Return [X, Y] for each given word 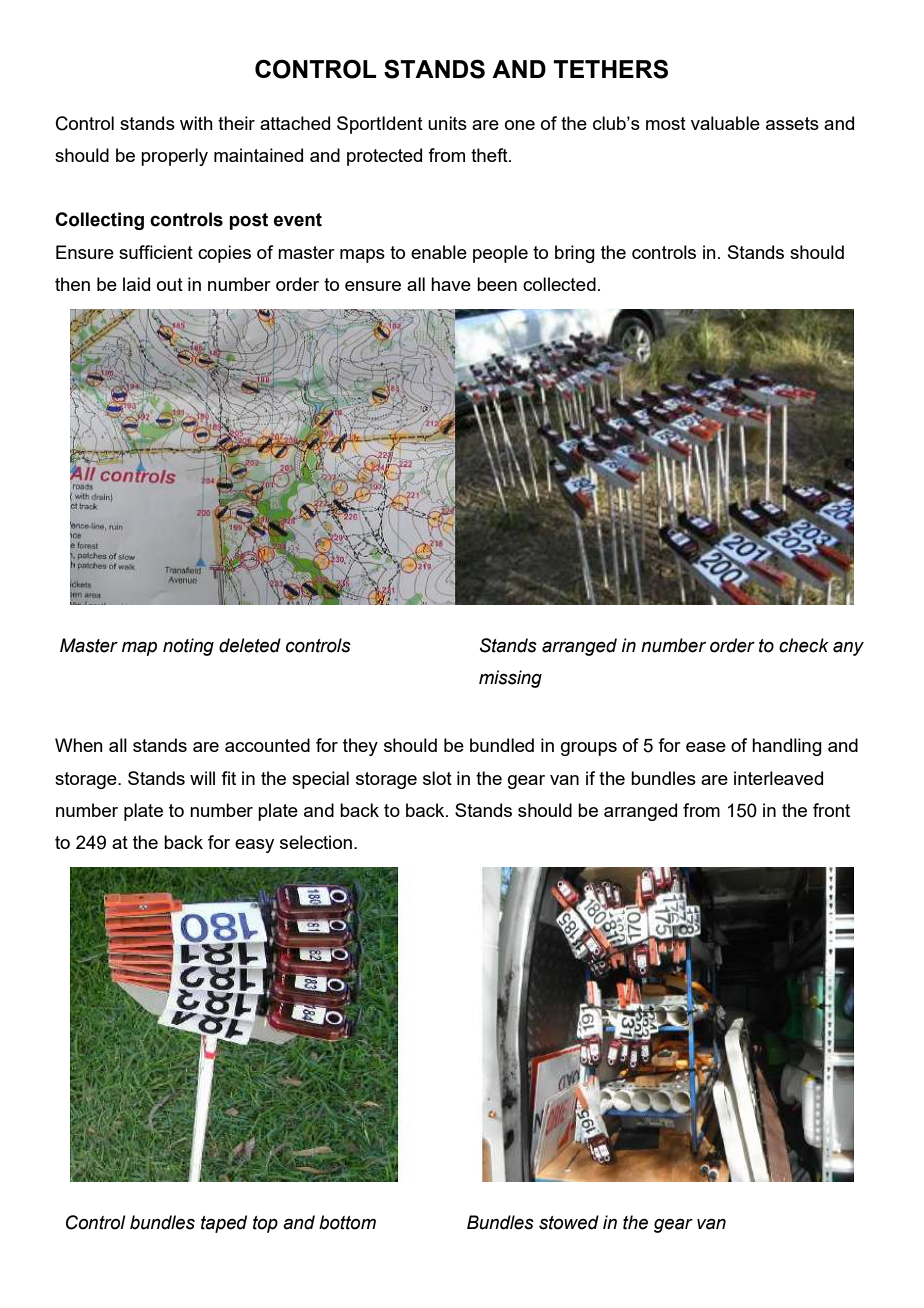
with [196, 123]
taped [224, 1224]
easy [254, 846]
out [170, 284]
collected [559, 284]
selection [316, 842]
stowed [569, 1222]
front [831, 810]
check [804, 645]
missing [510, 679]
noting [188, 647]
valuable [725, 123]
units [447, 123]
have [451, 284]
